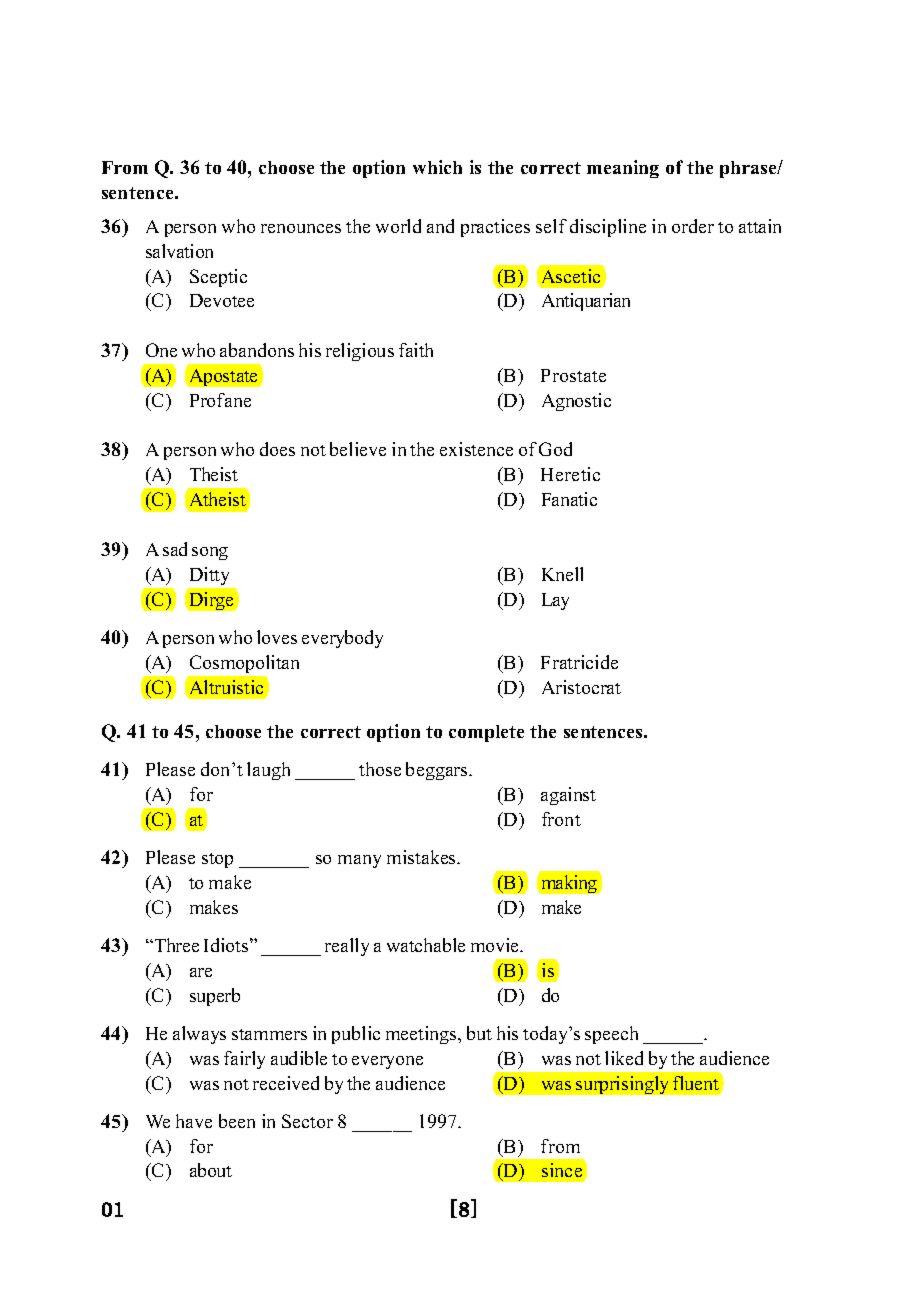 This screenshot has height=1308, width=924. I want to click on song, so click(210, 553).
